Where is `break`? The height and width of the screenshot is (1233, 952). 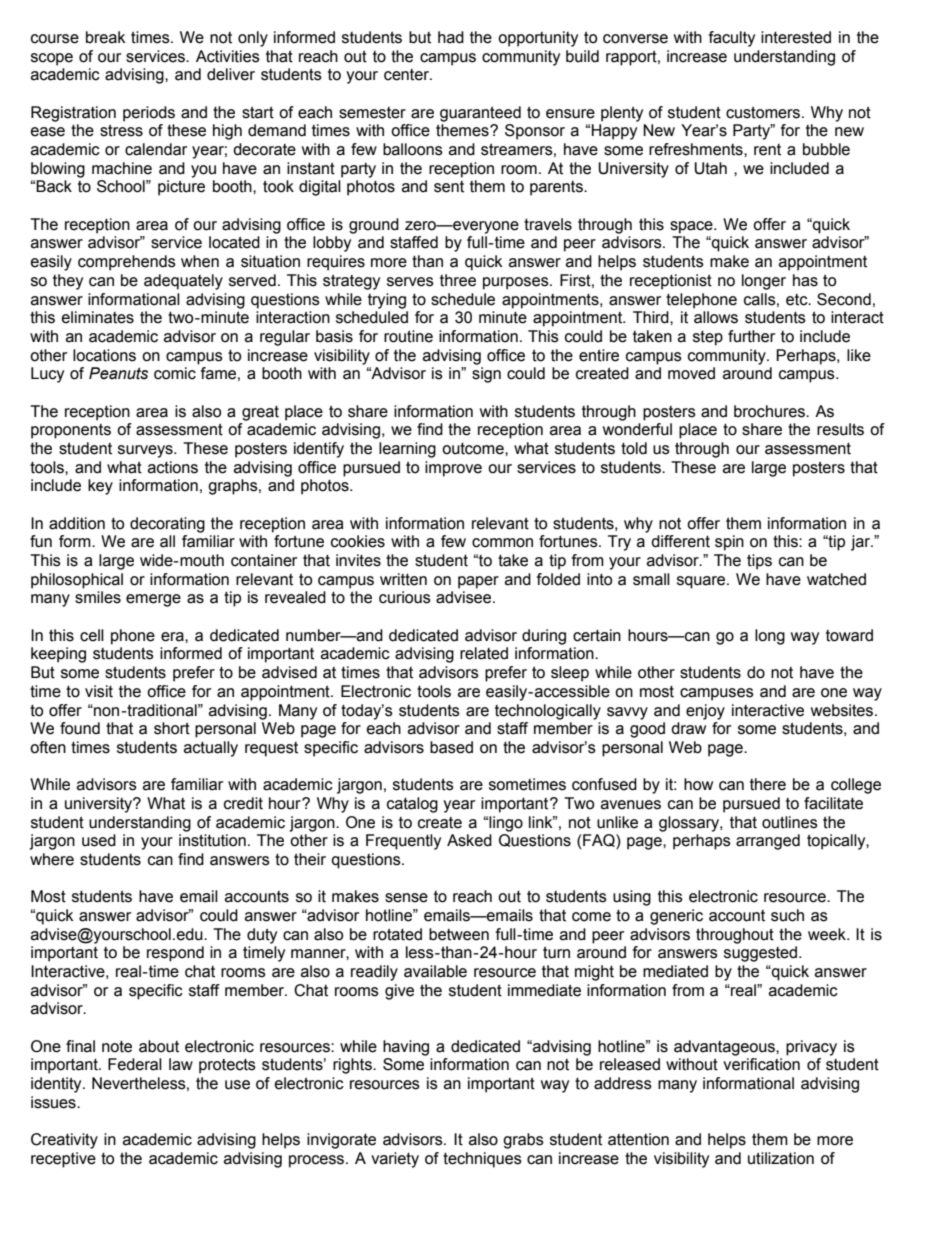
break is located at coordinates (106, 37).
